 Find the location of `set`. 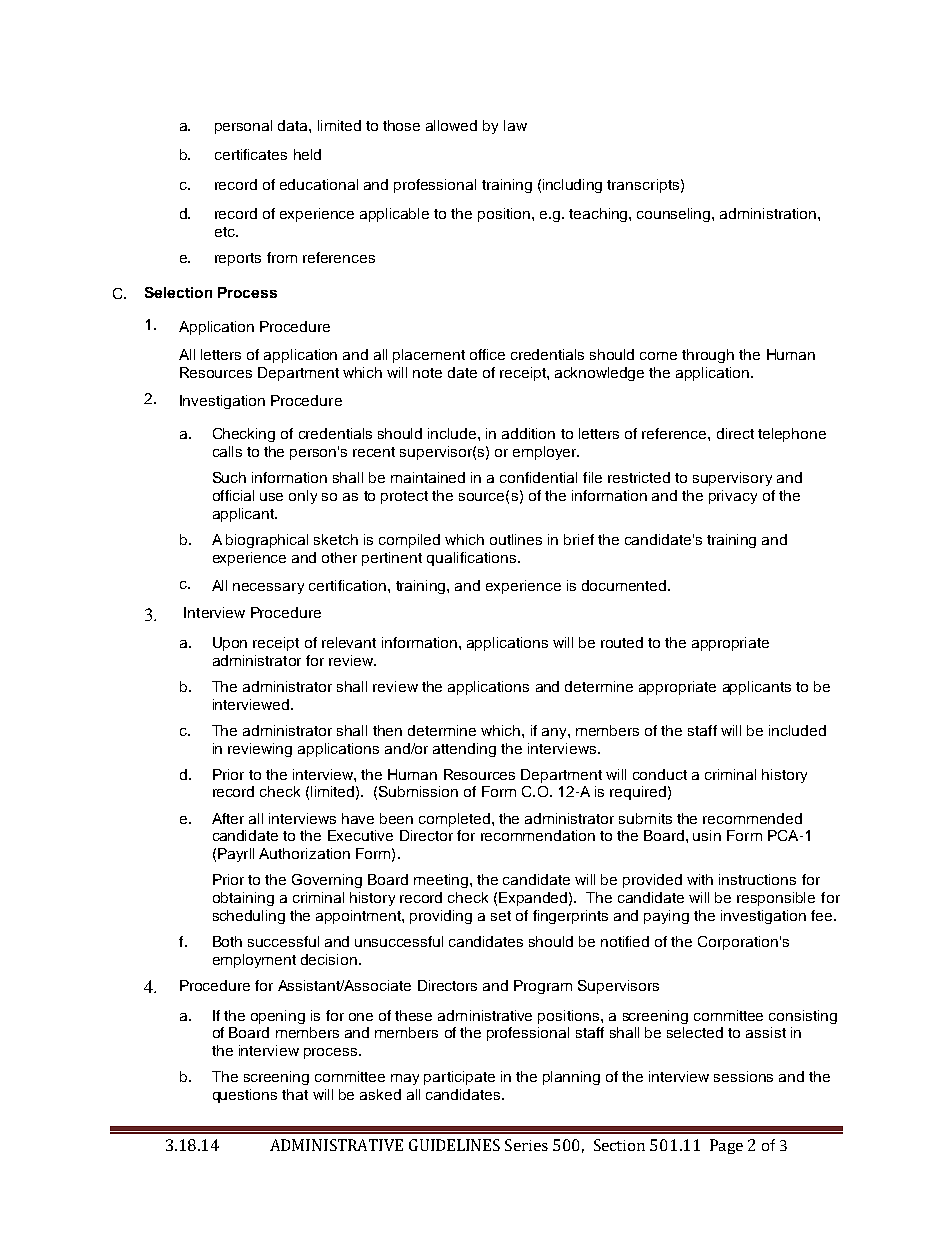

set is located at coordinates (501, 916).
